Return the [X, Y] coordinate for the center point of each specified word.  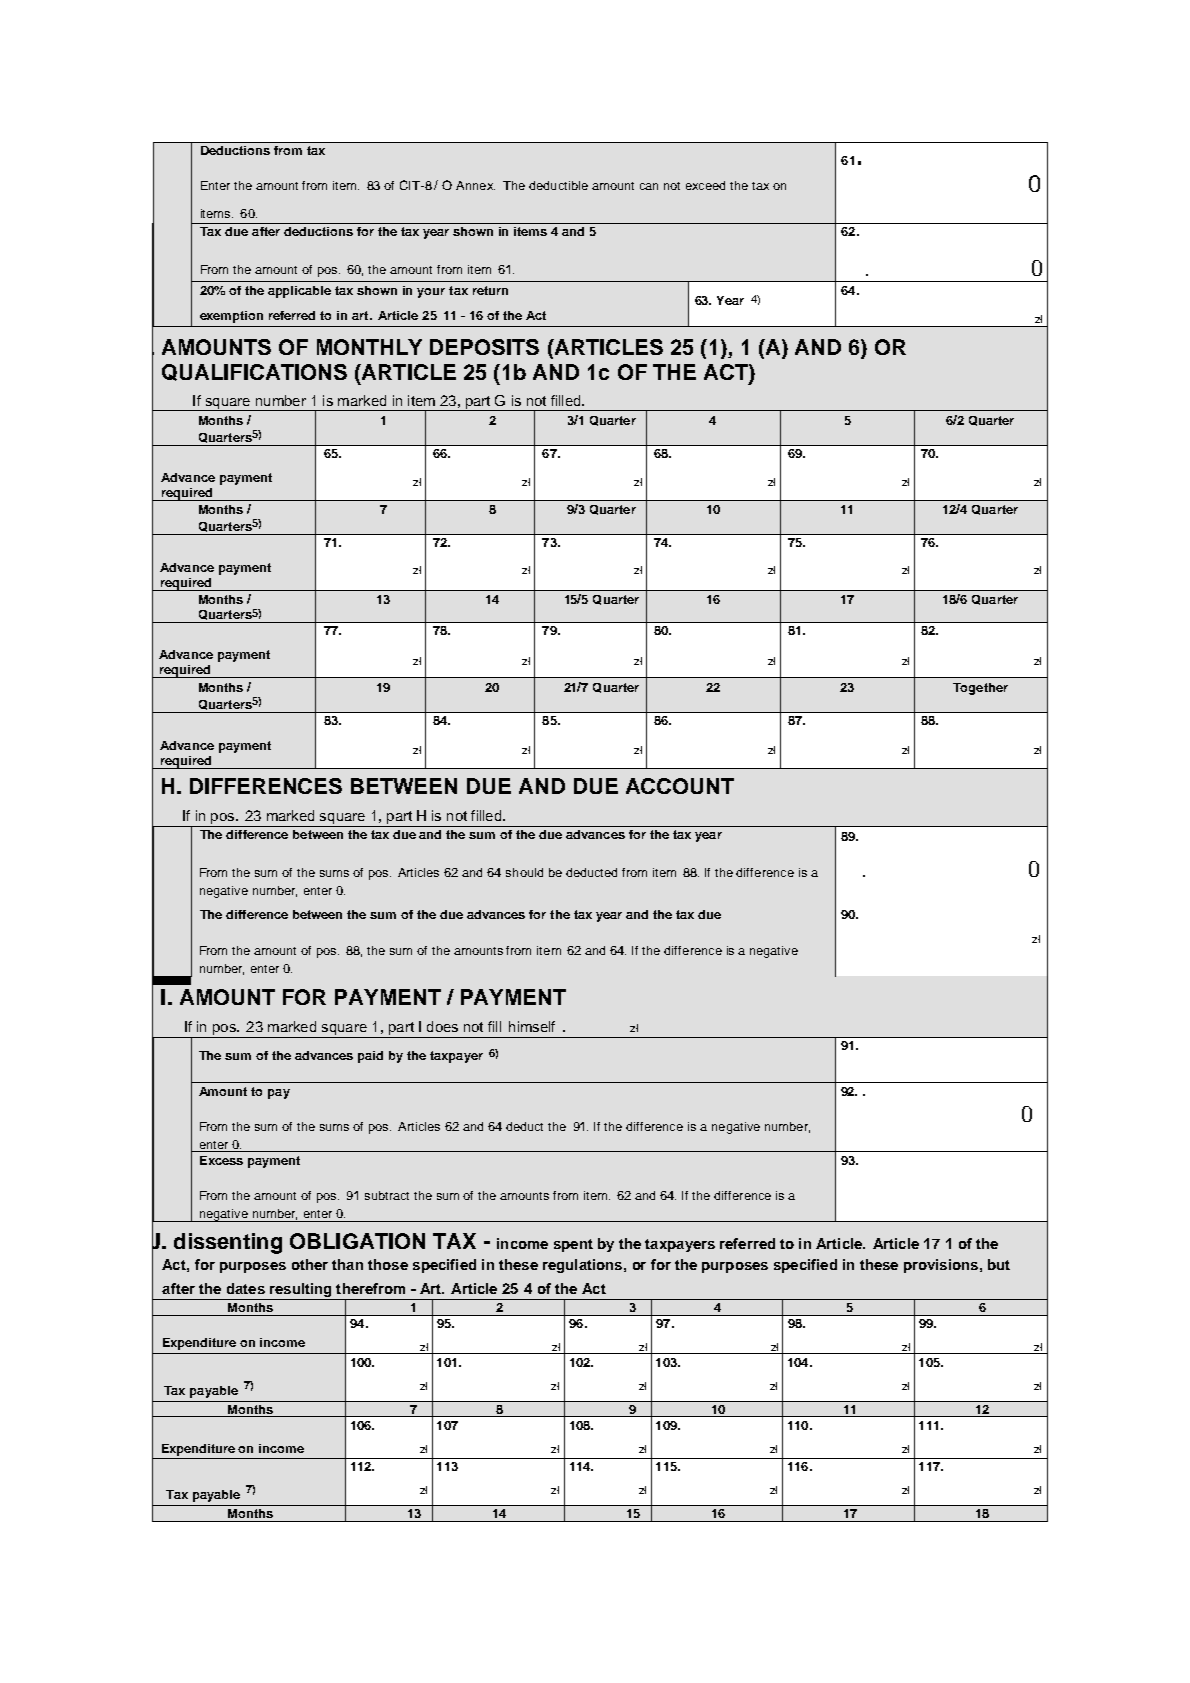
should [524, 872]
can [649, 186]
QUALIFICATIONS [254, 372]
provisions [941, 1266]
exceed [705, 185]
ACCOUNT [680, 786]
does [442, 1026]
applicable [299, 292]
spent [573, 1245]
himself [532, 1026]
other [310, 1264]
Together [980, 689]
